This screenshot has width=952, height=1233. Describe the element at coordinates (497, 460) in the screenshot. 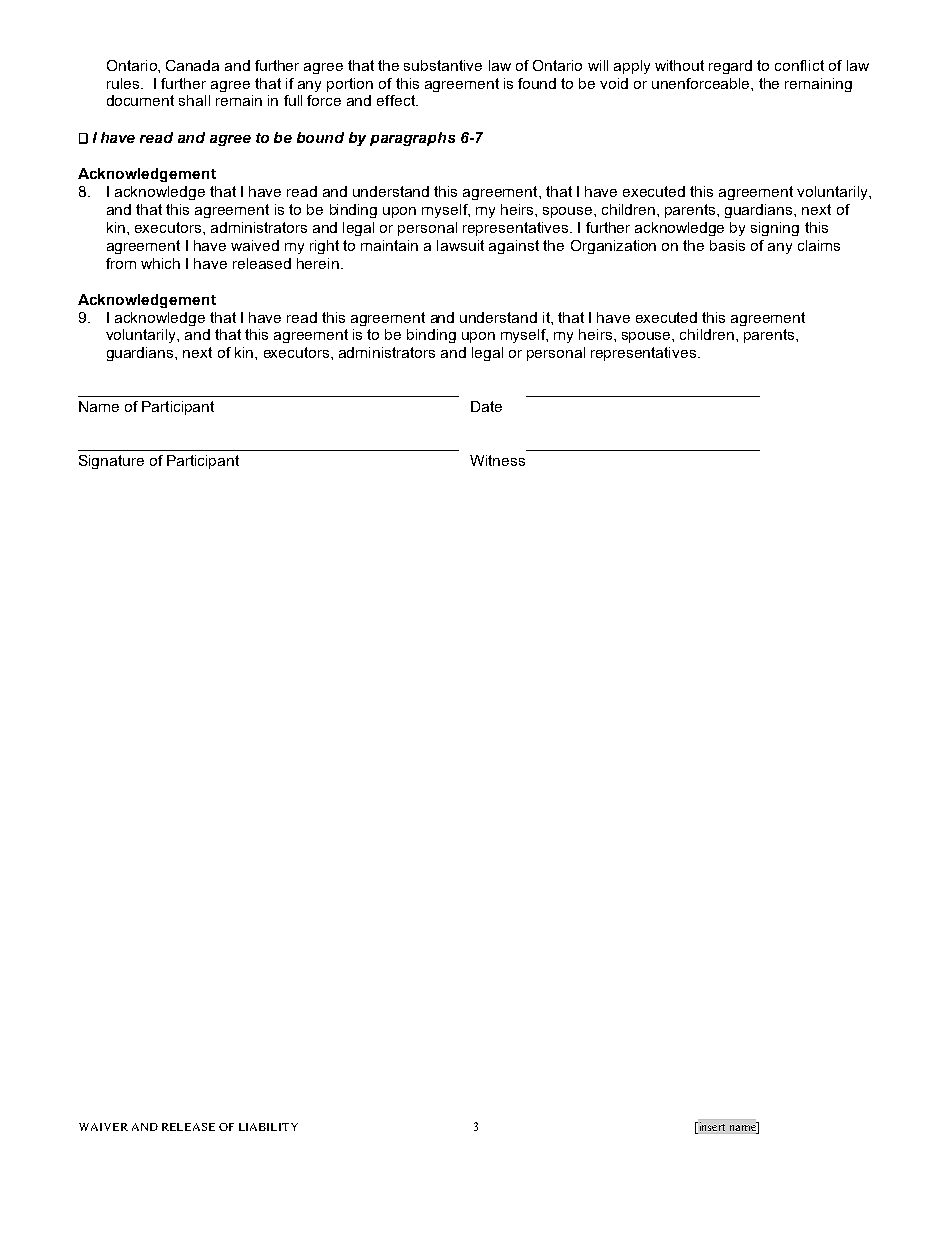

I see `Witness` at that location.
